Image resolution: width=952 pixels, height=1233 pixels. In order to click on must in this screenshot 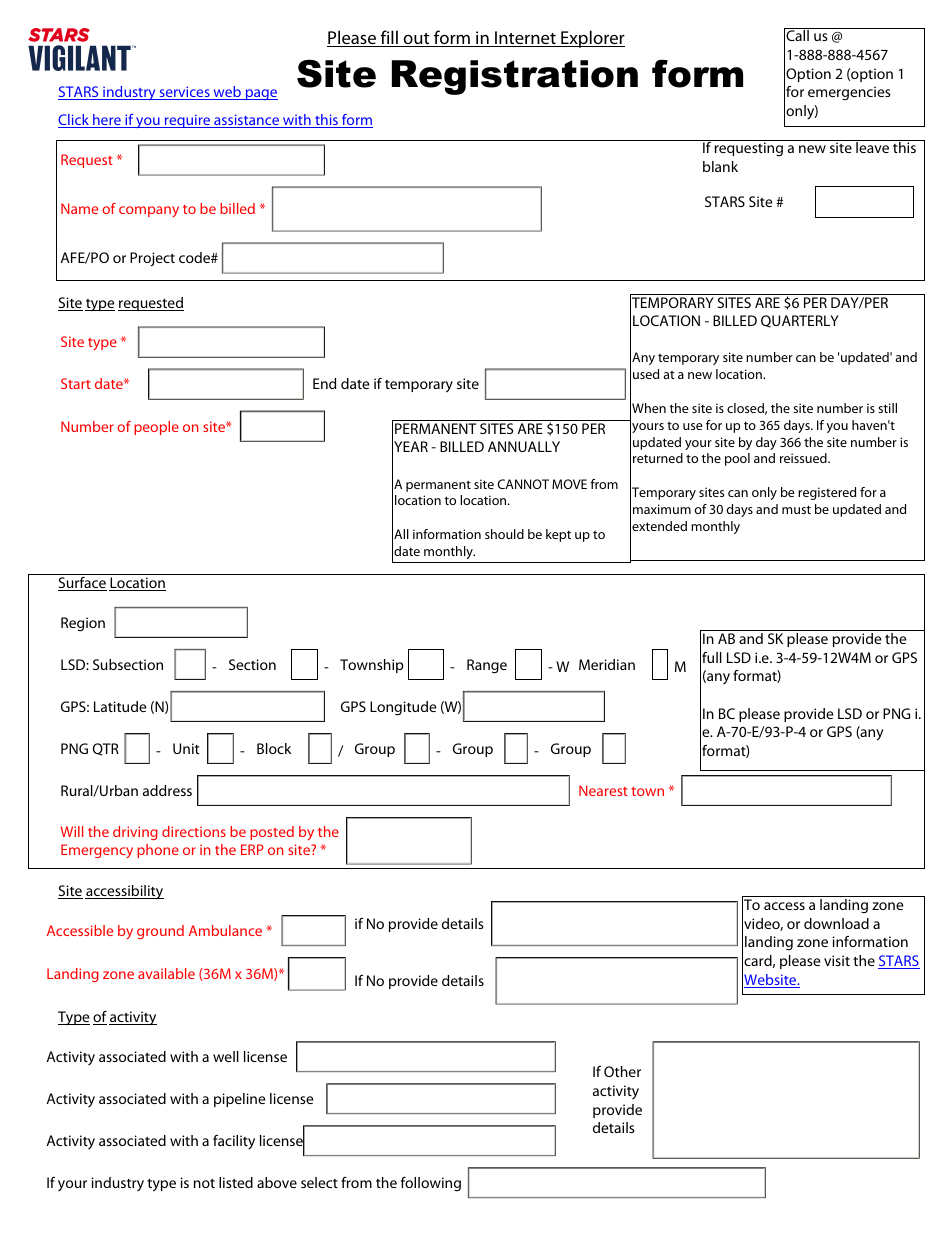, I will do `click(796, 509)`.
